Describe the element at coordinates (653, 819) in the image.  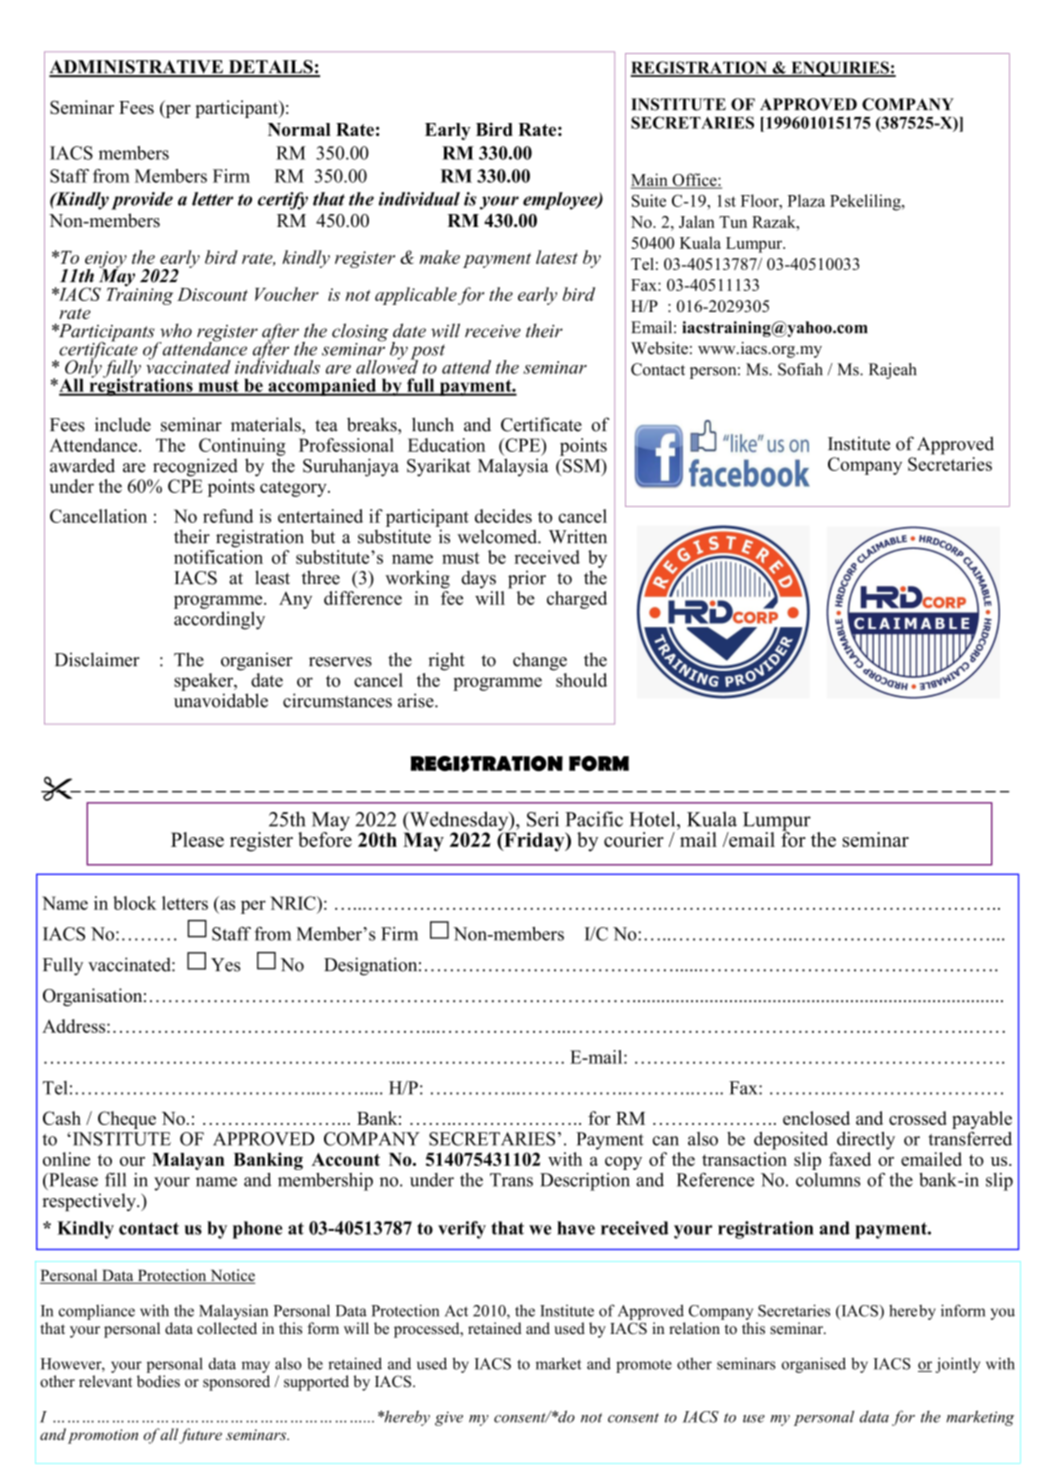
I see `Hotel` at that location.
